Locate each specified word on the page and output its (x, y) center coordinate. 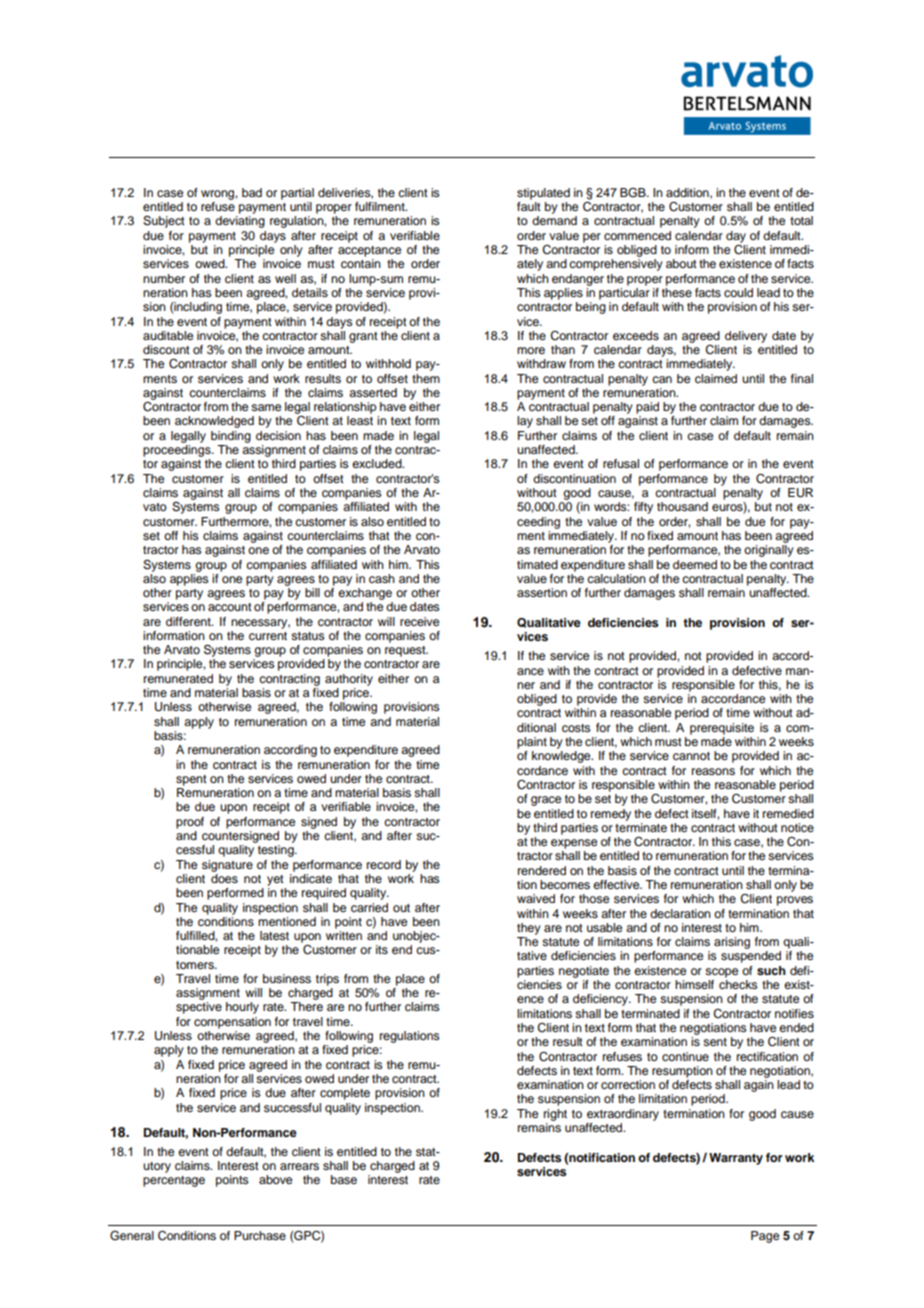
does (224, 877)
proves (795, 901)
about (681, 263)
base (344, 1179)
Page (765, 1237)
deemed (695, 564)
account (230, 607)
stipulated (543, 194)
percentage (174, 1181)
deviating (240, 222)
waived (536, 898)
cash (382, 578)
